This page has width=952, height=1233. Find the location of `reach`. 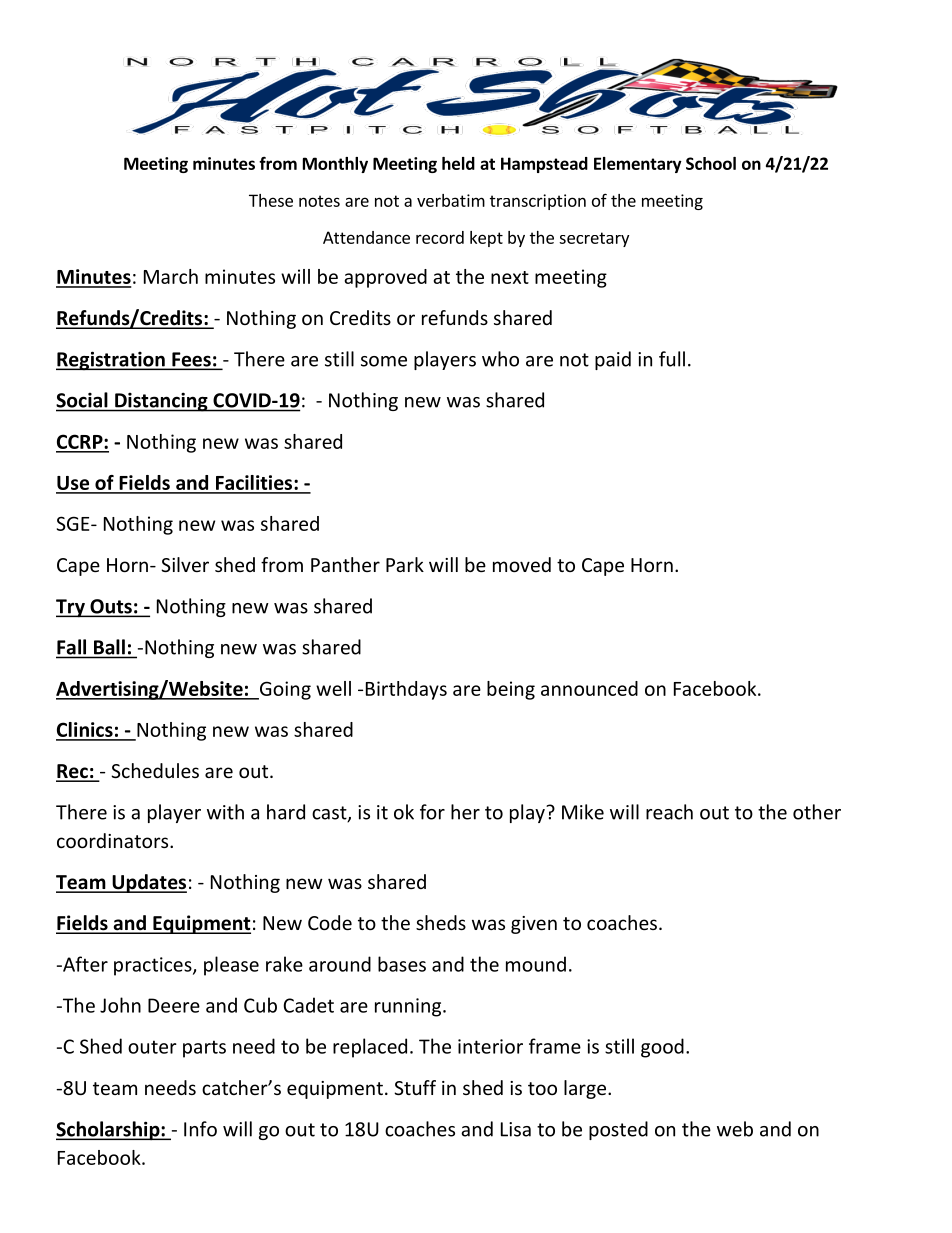

reach is located at coordinates (669, 812).
